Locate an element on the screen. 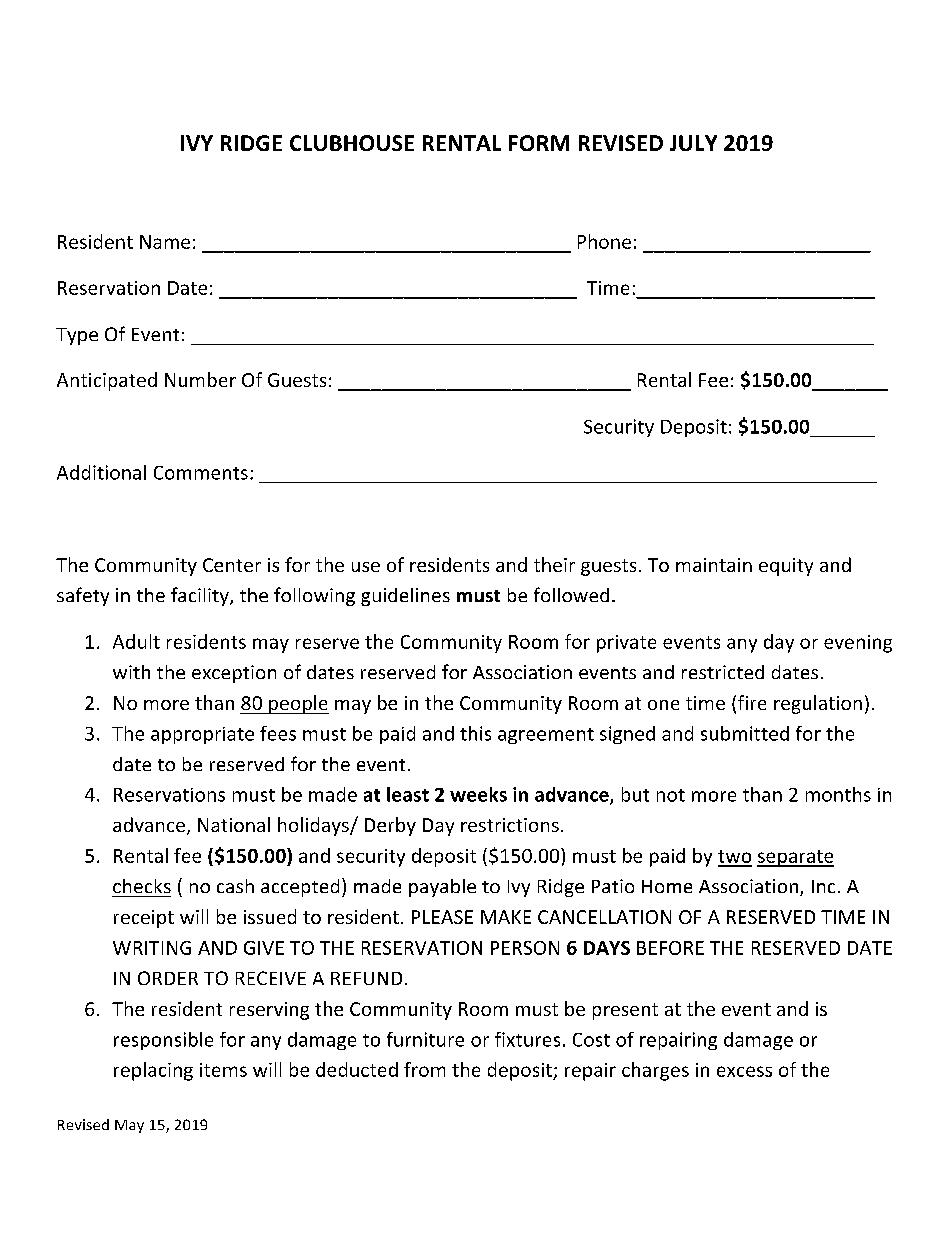 The height and width of the screenshot is (1233, 952). FORM is located at coordinates (539, 143).
